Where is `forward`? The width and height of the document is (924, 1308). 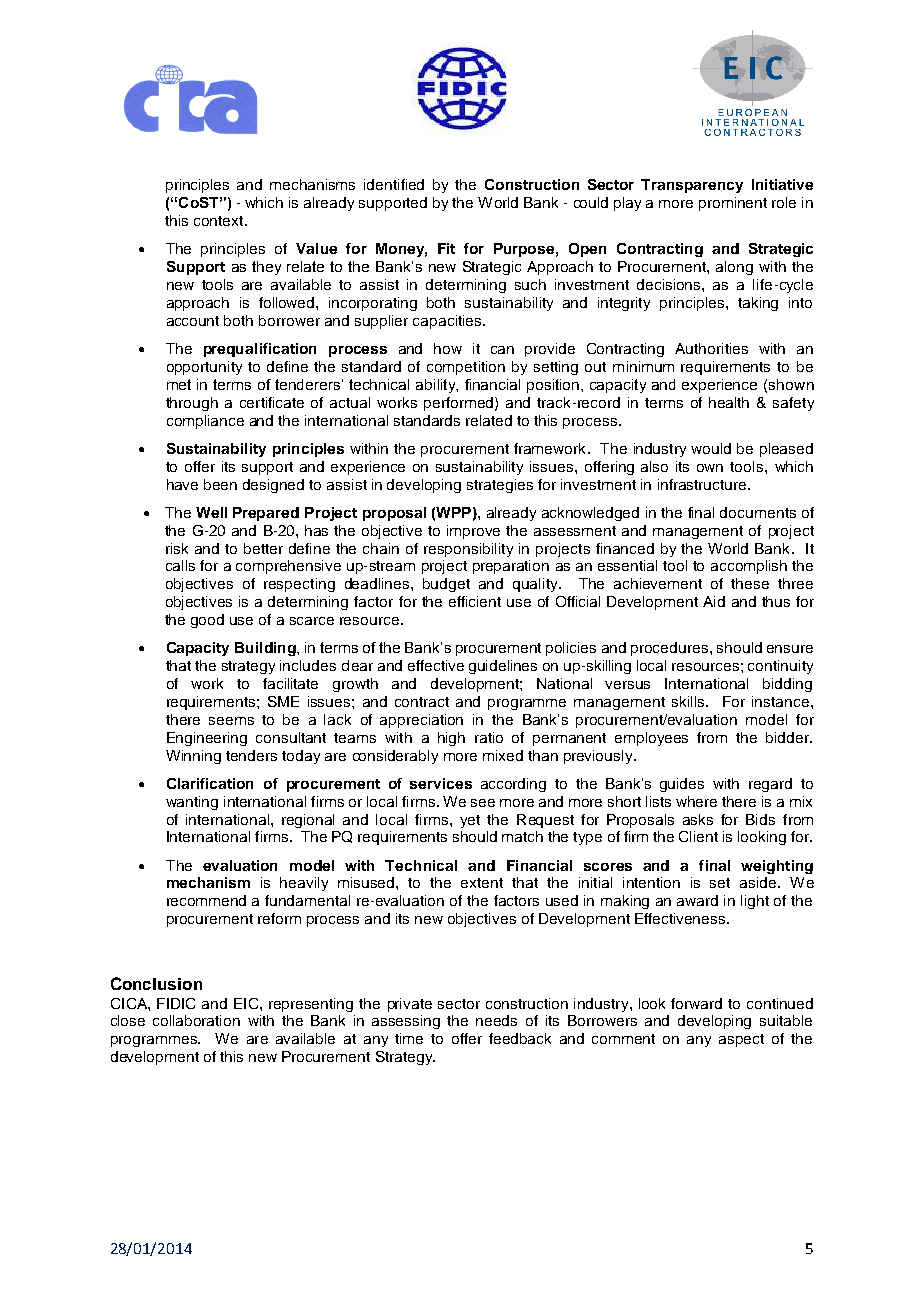 forward is located at coordinates (696, 1003).
